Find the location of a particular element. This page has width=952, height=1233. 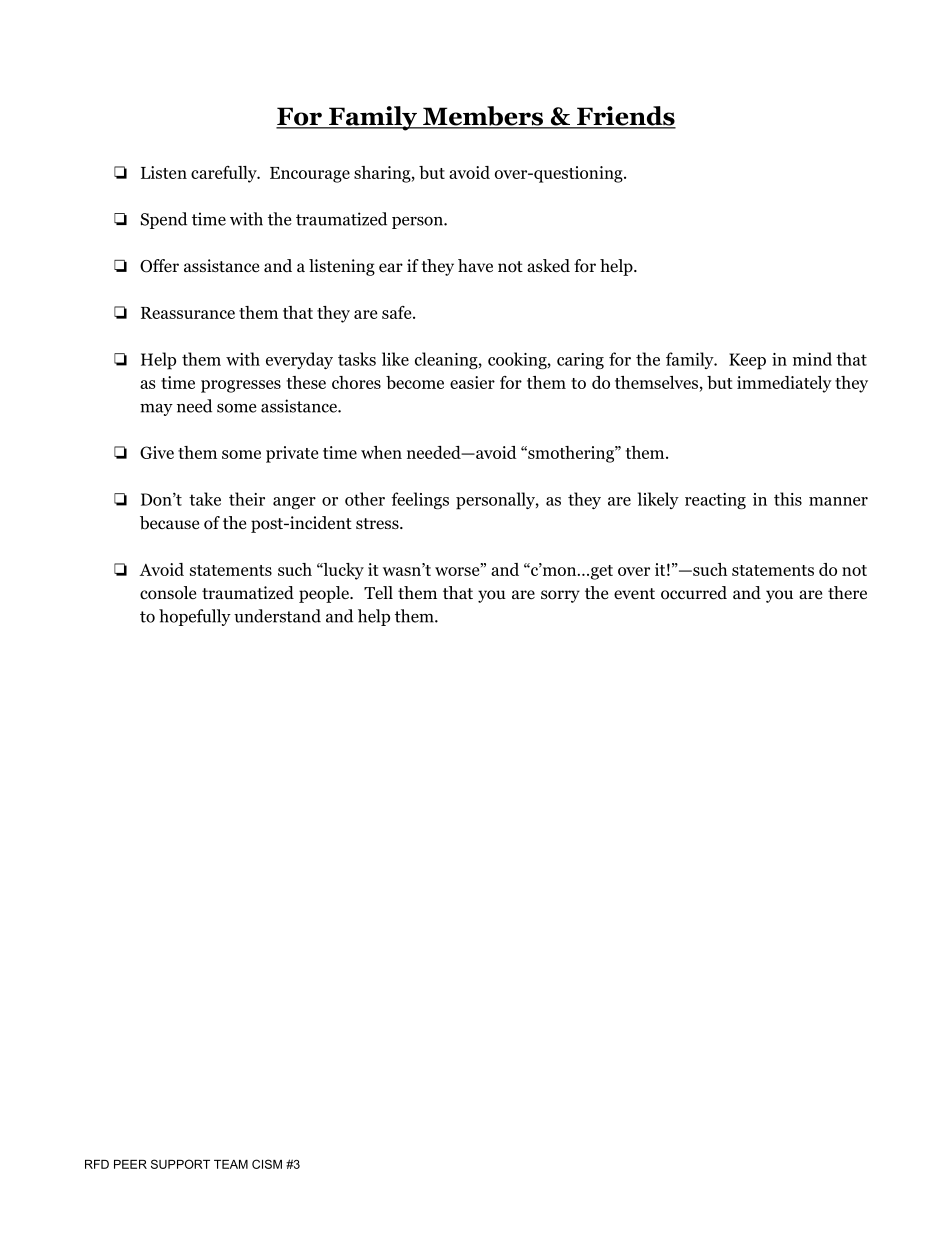

TEAM is located at coordinates (231, 1164).
